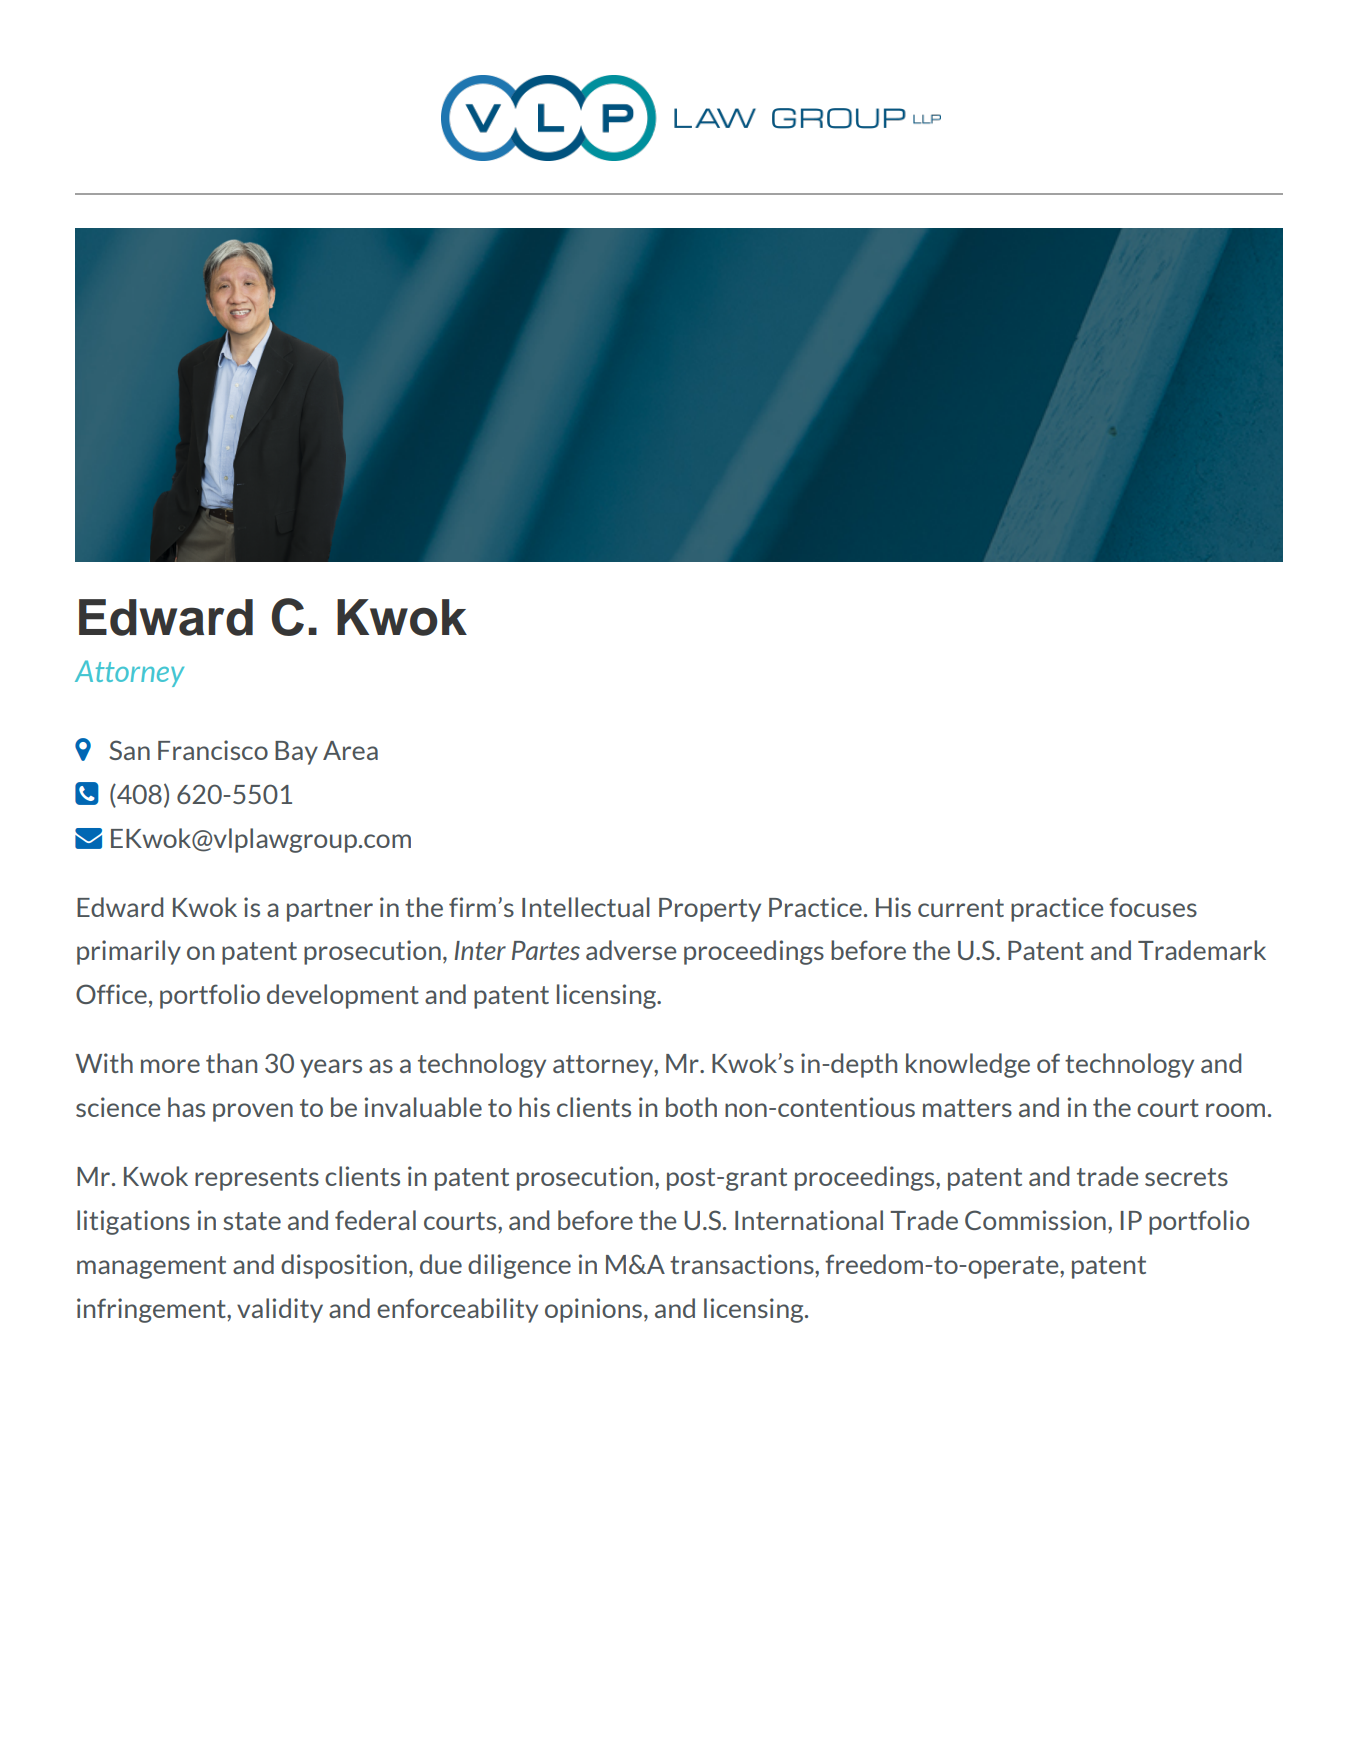  What do you see at coordinates (330, 910) in the screenshot?
I see `partner` at bounding box center [330, 910].
